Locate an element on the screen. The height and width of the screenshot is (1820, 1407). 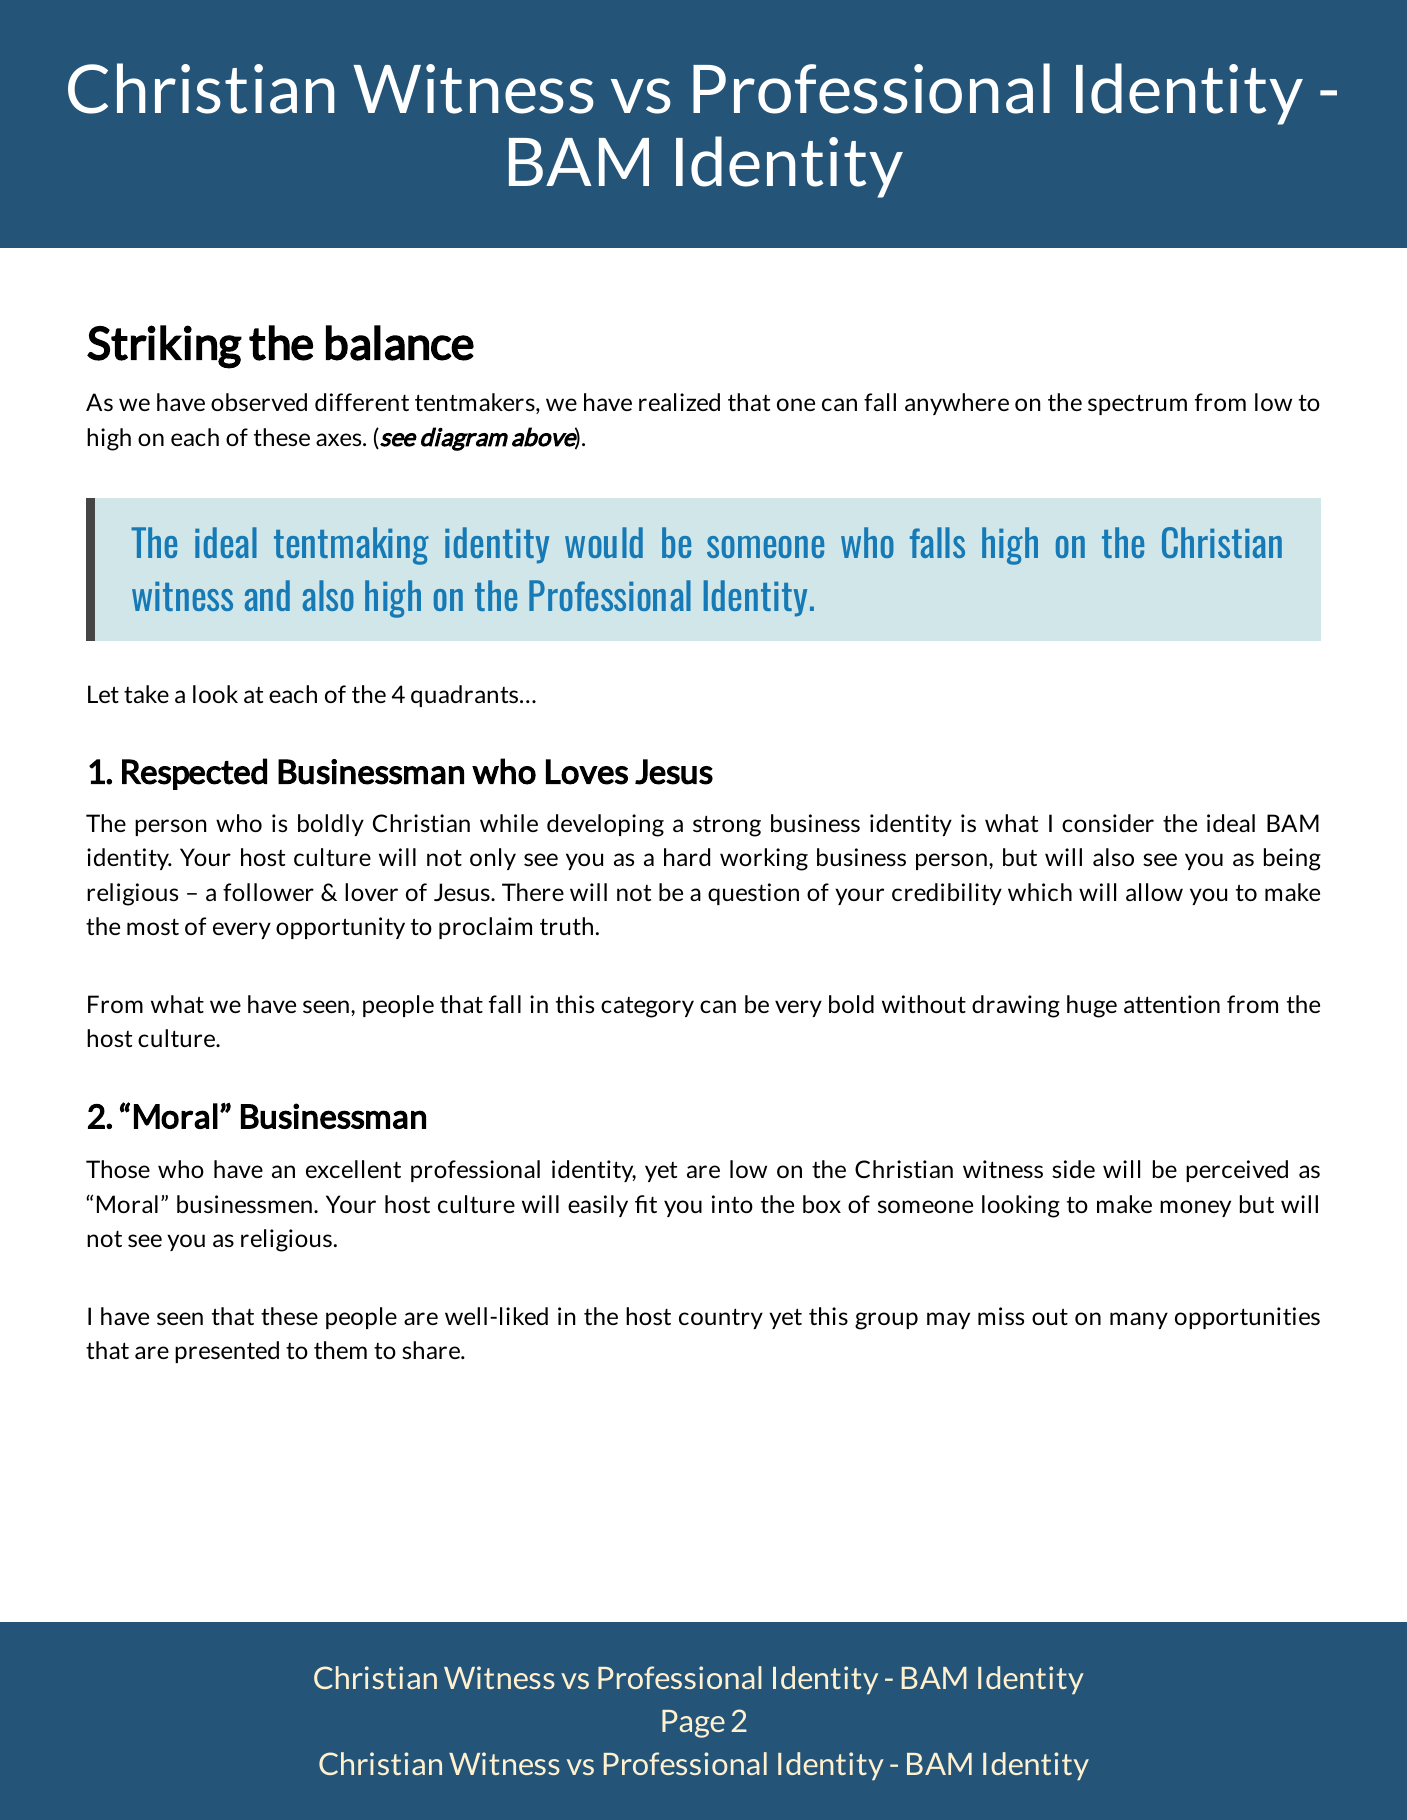
observed is located at coordinates (259, 402).
